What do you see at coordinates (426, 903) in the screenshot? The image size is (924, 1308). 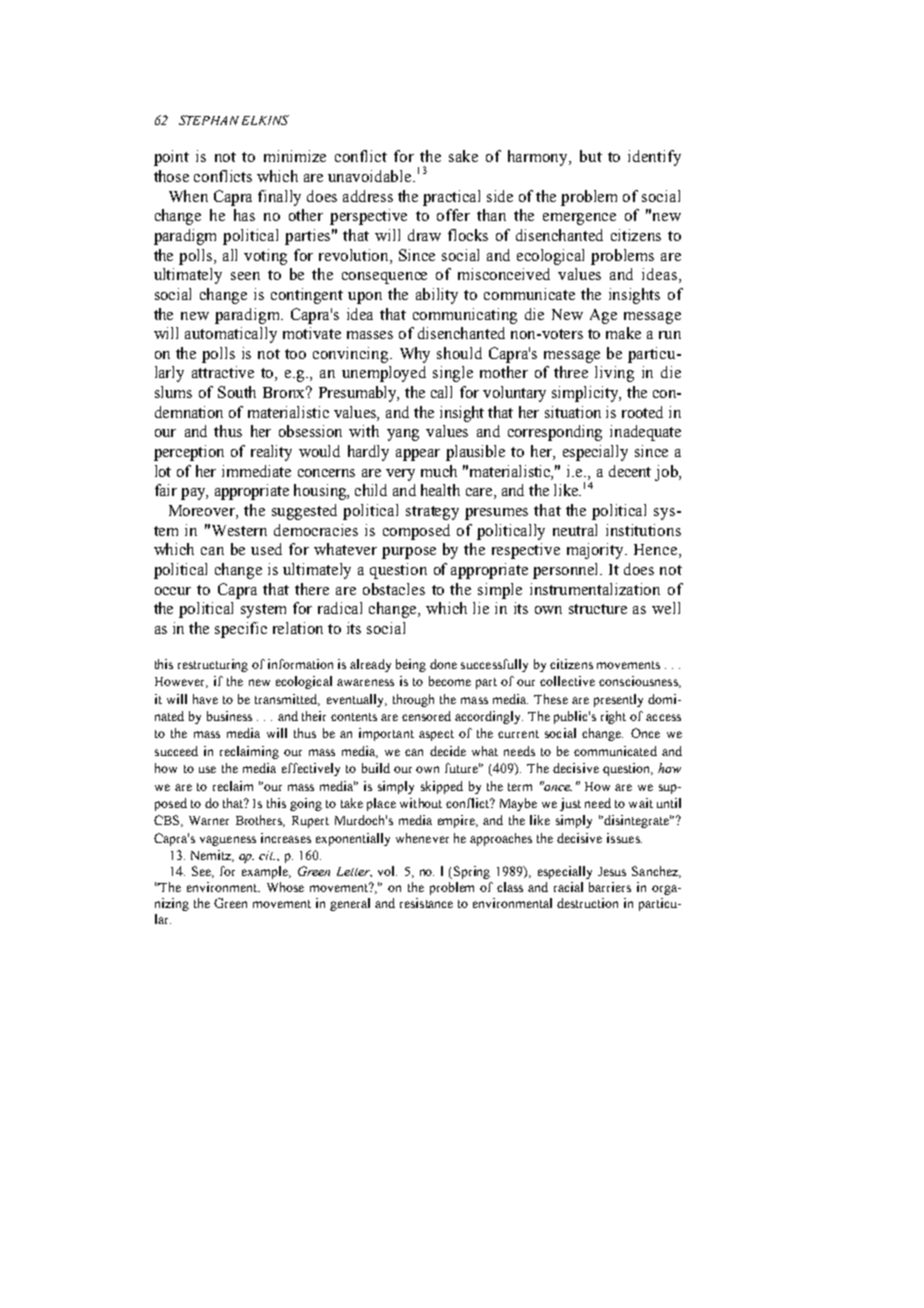 I see `resistance` at bounding box center [426, 903].
